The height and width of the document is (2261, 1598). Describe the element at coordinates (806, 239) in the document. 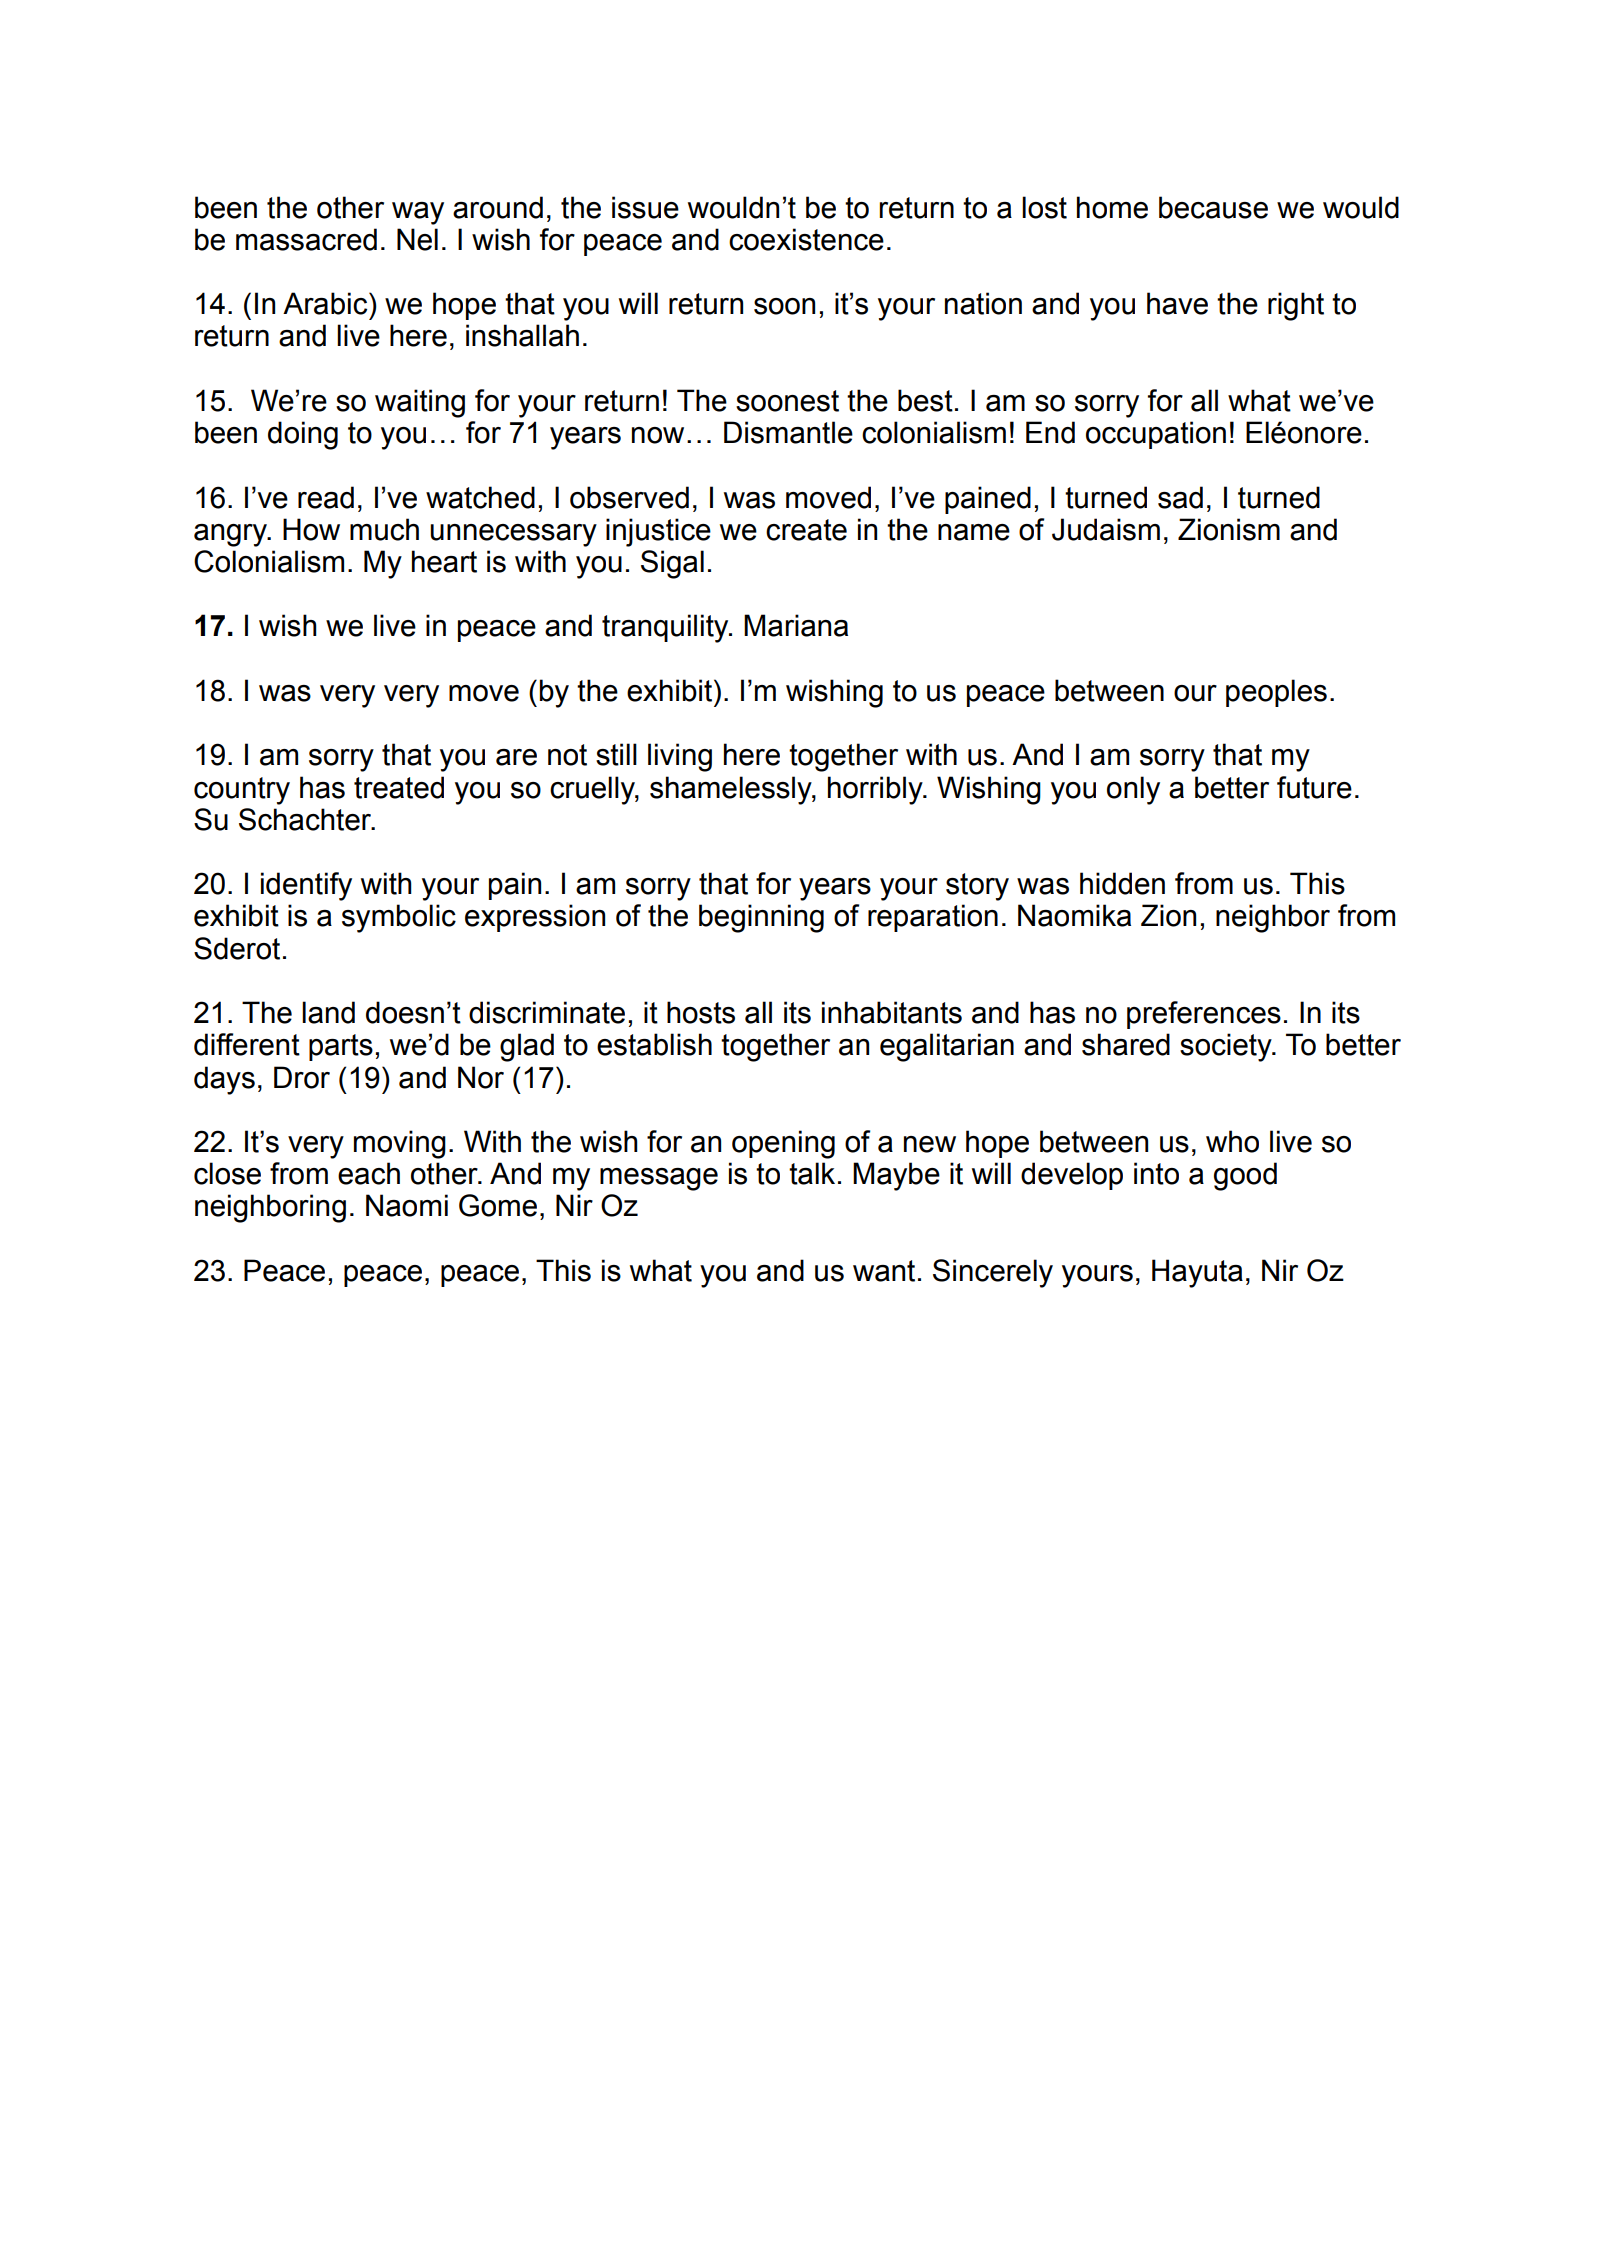

I see `coexistence` at that location.
